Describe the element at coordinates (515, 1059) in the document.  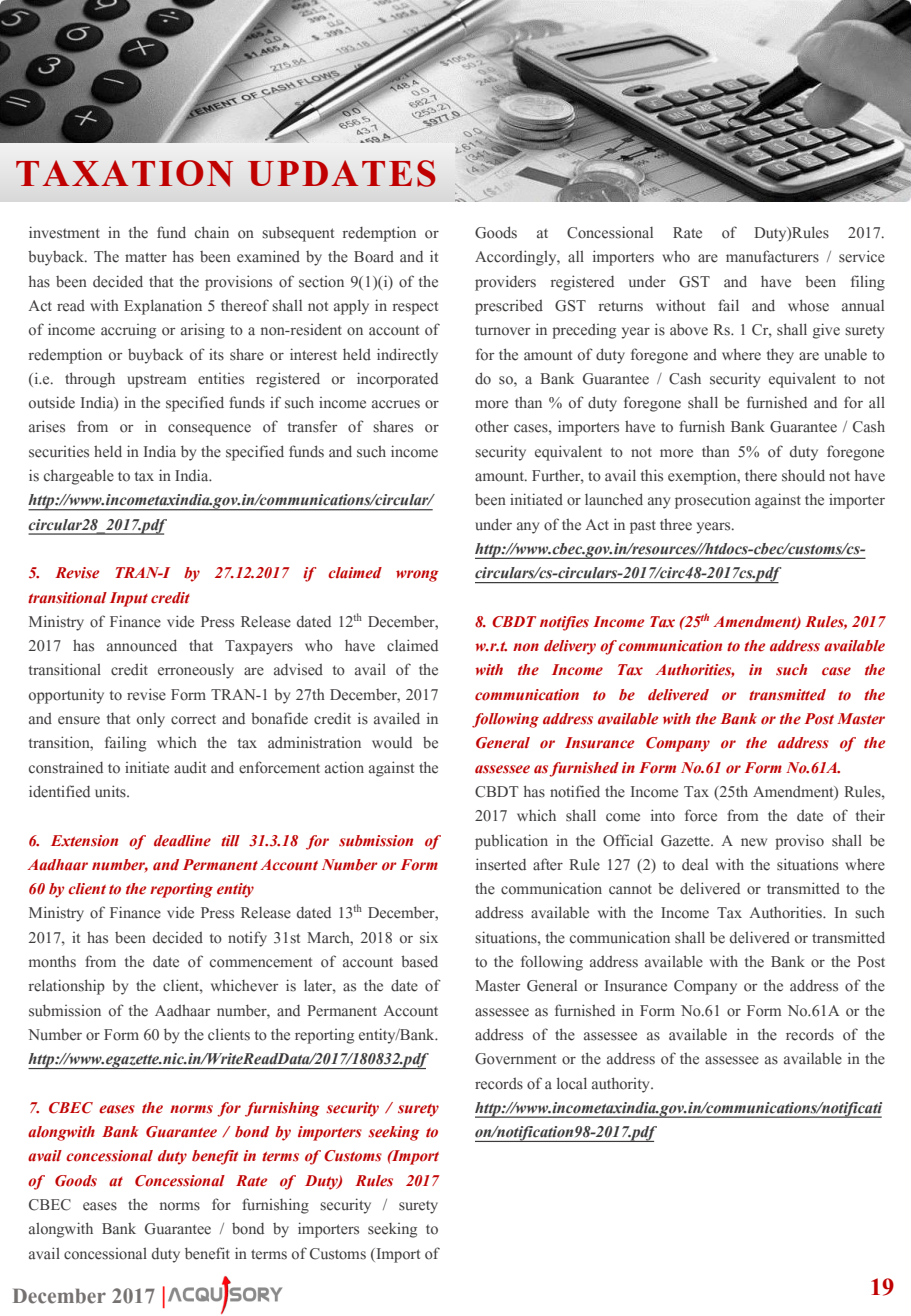
I see `Government` at that location.
